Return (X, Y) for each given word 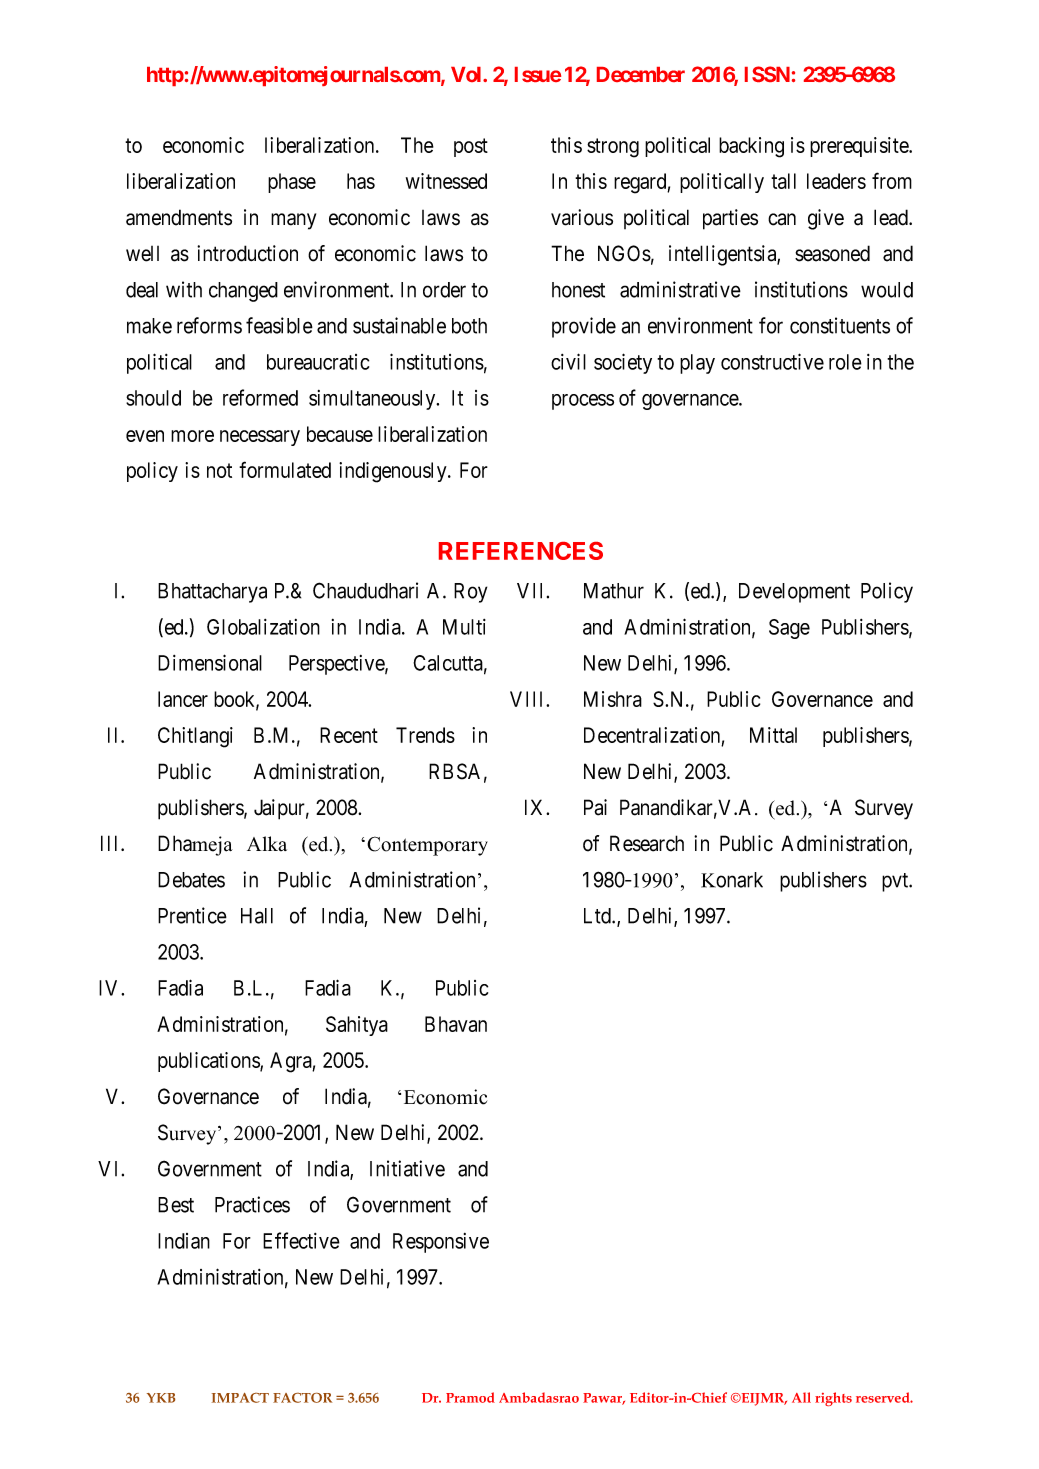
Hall (257, 916)
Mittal (773, 735)
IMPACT (240, 1398)
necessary (260, 438)
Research (647, 843)
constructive (772, 361)
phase (292, 183)
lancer (183, 699)
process (583, 402)
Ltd (598, 916)
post (471, 147)
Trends (425, 735)
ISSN (767, 74)
